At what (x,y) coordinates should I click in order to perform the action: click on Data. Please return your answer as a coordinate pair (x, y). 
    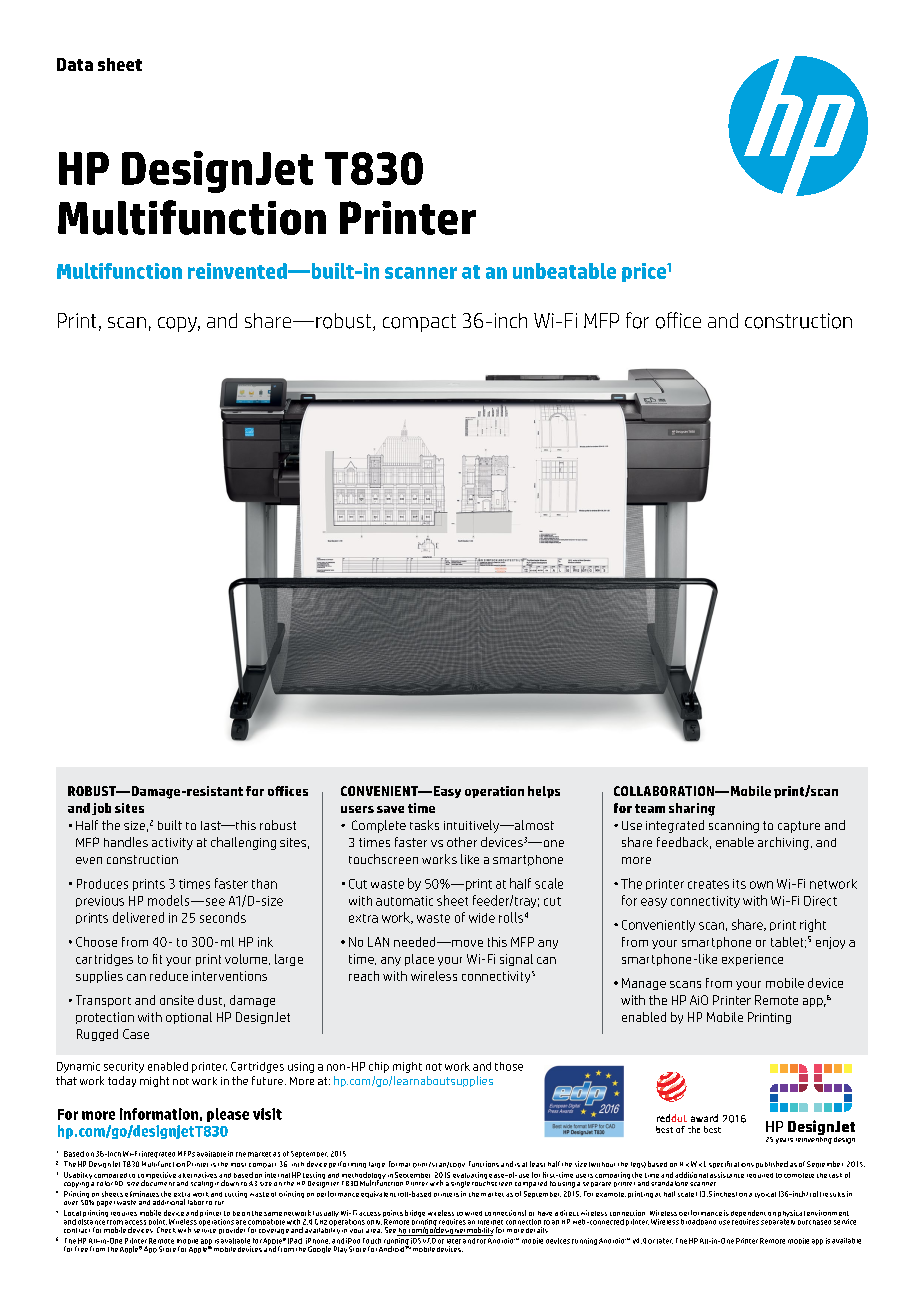
    Looking at the image, I should click on (75, 64).
